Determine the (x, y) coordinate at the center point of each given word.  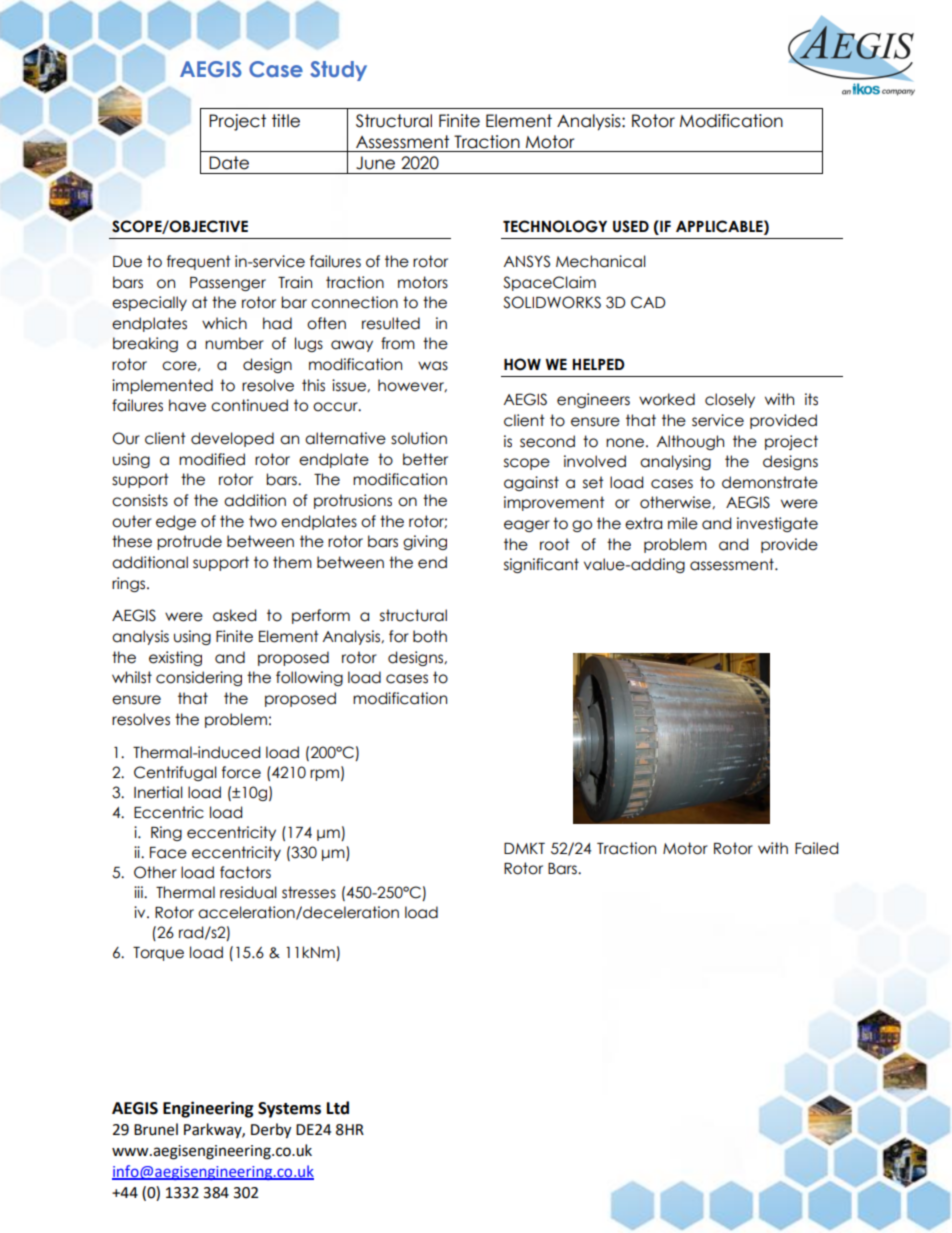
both (430, 636)
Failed (816, 848)
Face (168, 853)
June (375, 163)
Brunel (156, 1129)
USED (631, 226)
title (286, 121)
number (234, 343)
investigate (777, 524)
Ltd (338, 1108)
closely (730, 400)
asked (234, 615)
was (433, 366)
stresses (309, 892)
